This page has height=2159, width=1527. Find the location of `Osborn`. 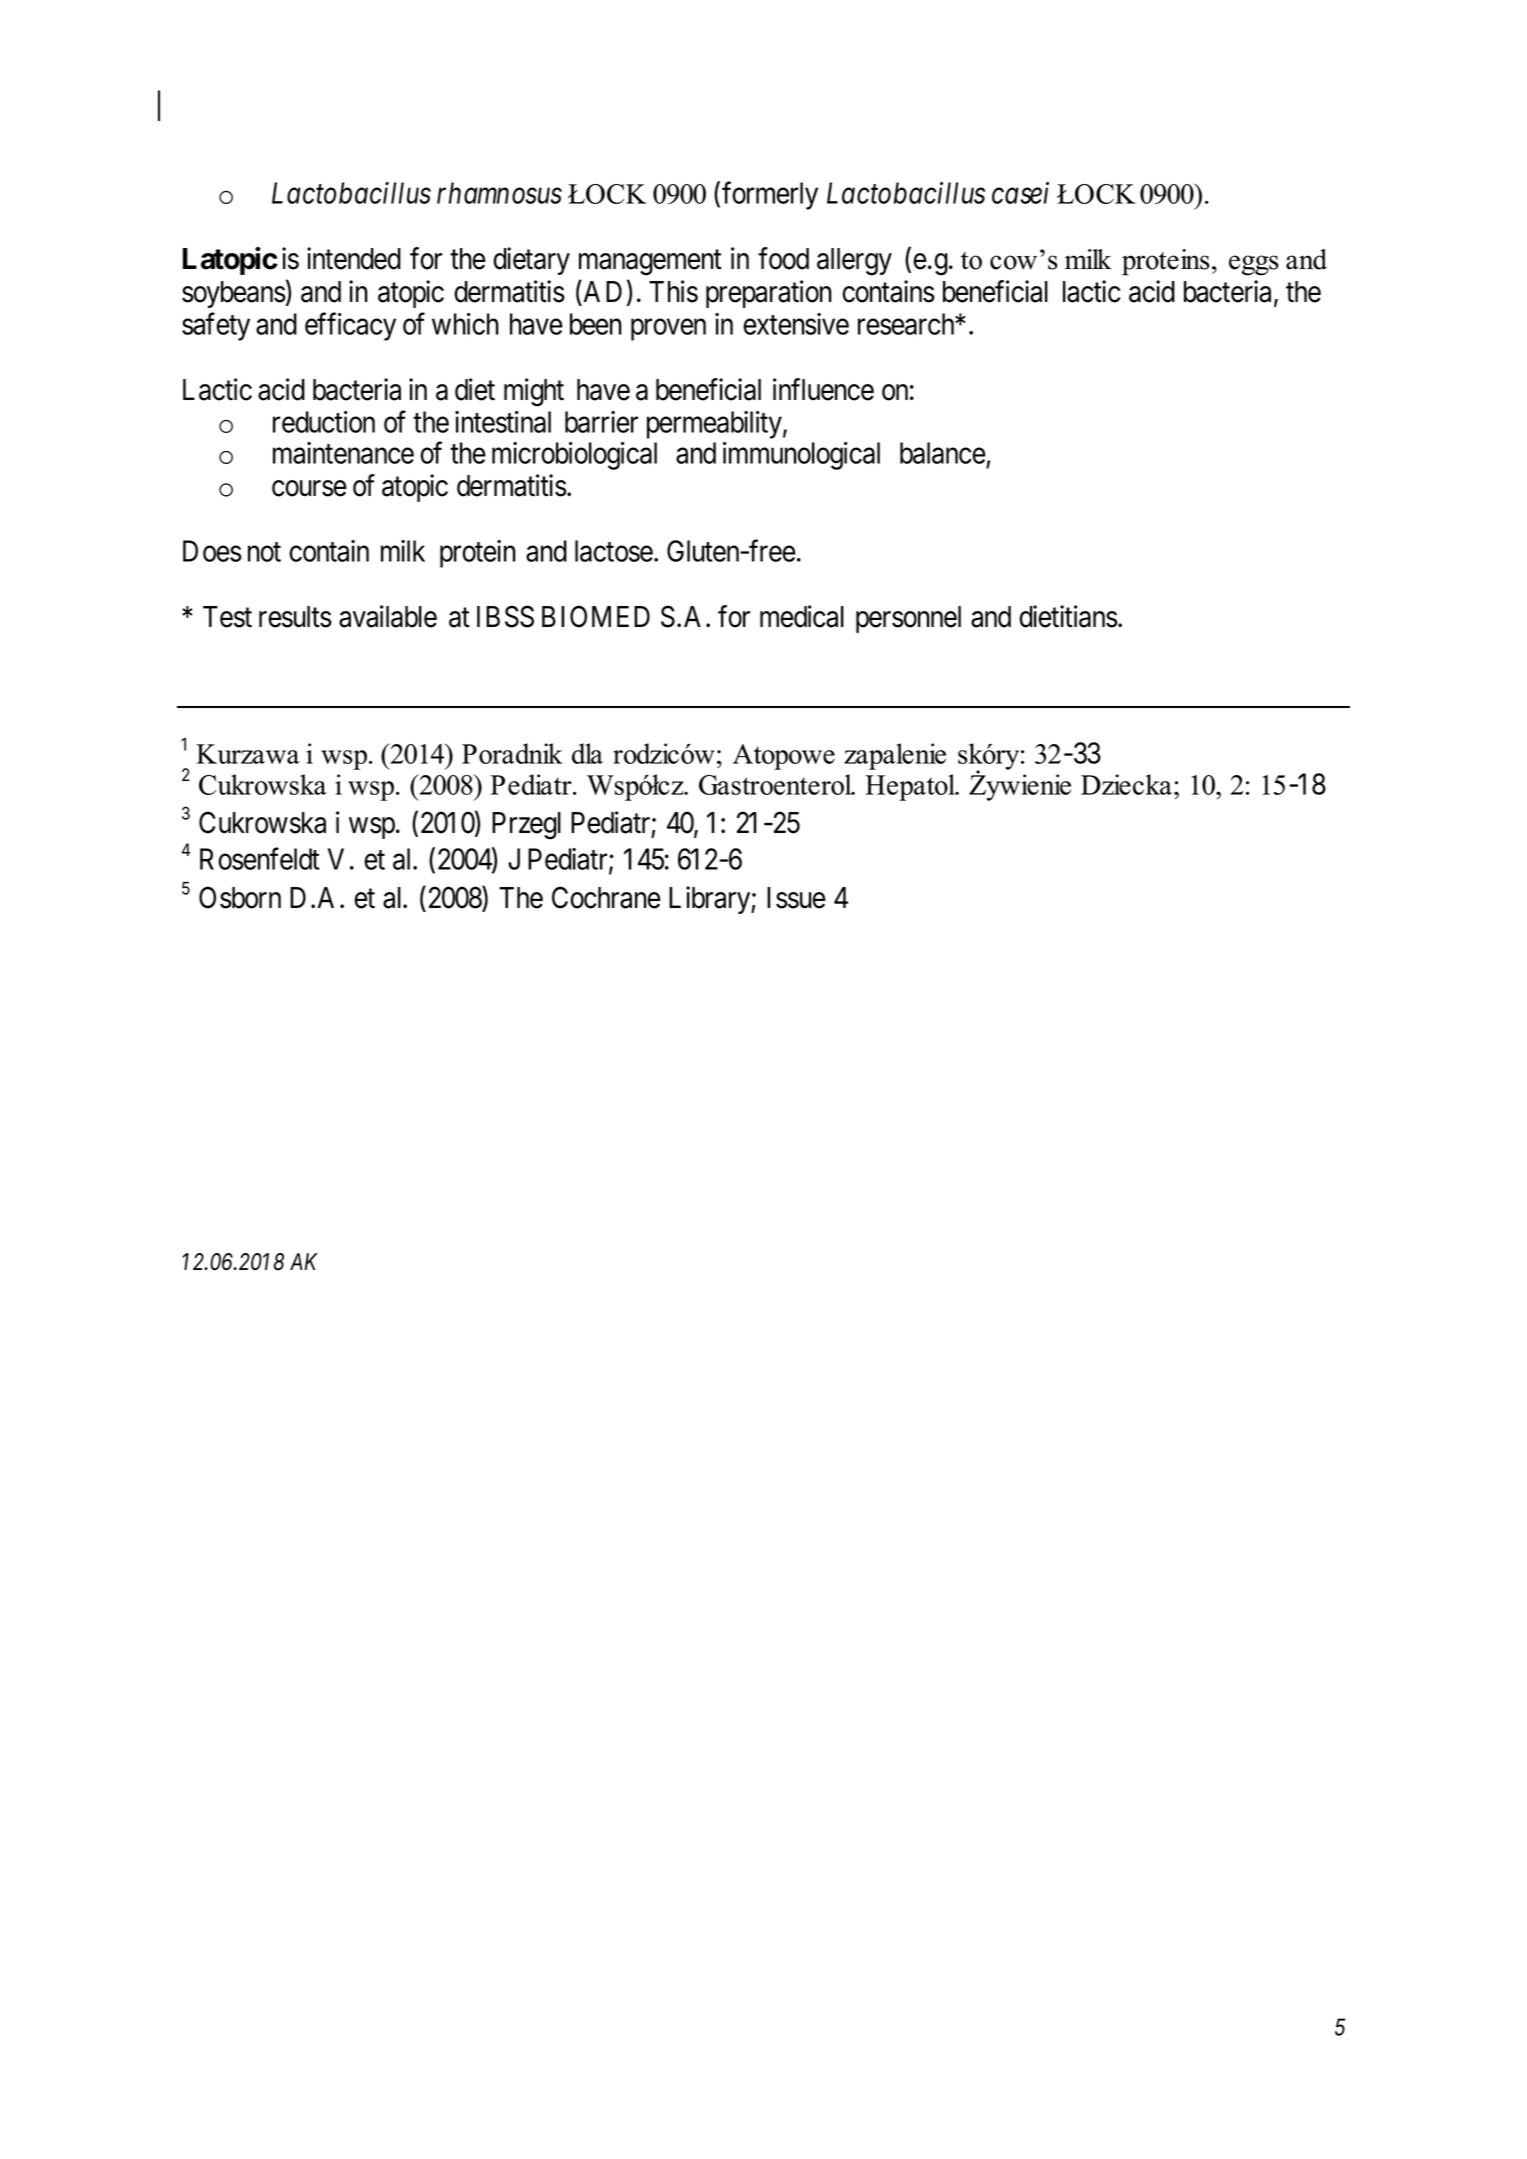

Osborn is located at coordinates (240, 897).
